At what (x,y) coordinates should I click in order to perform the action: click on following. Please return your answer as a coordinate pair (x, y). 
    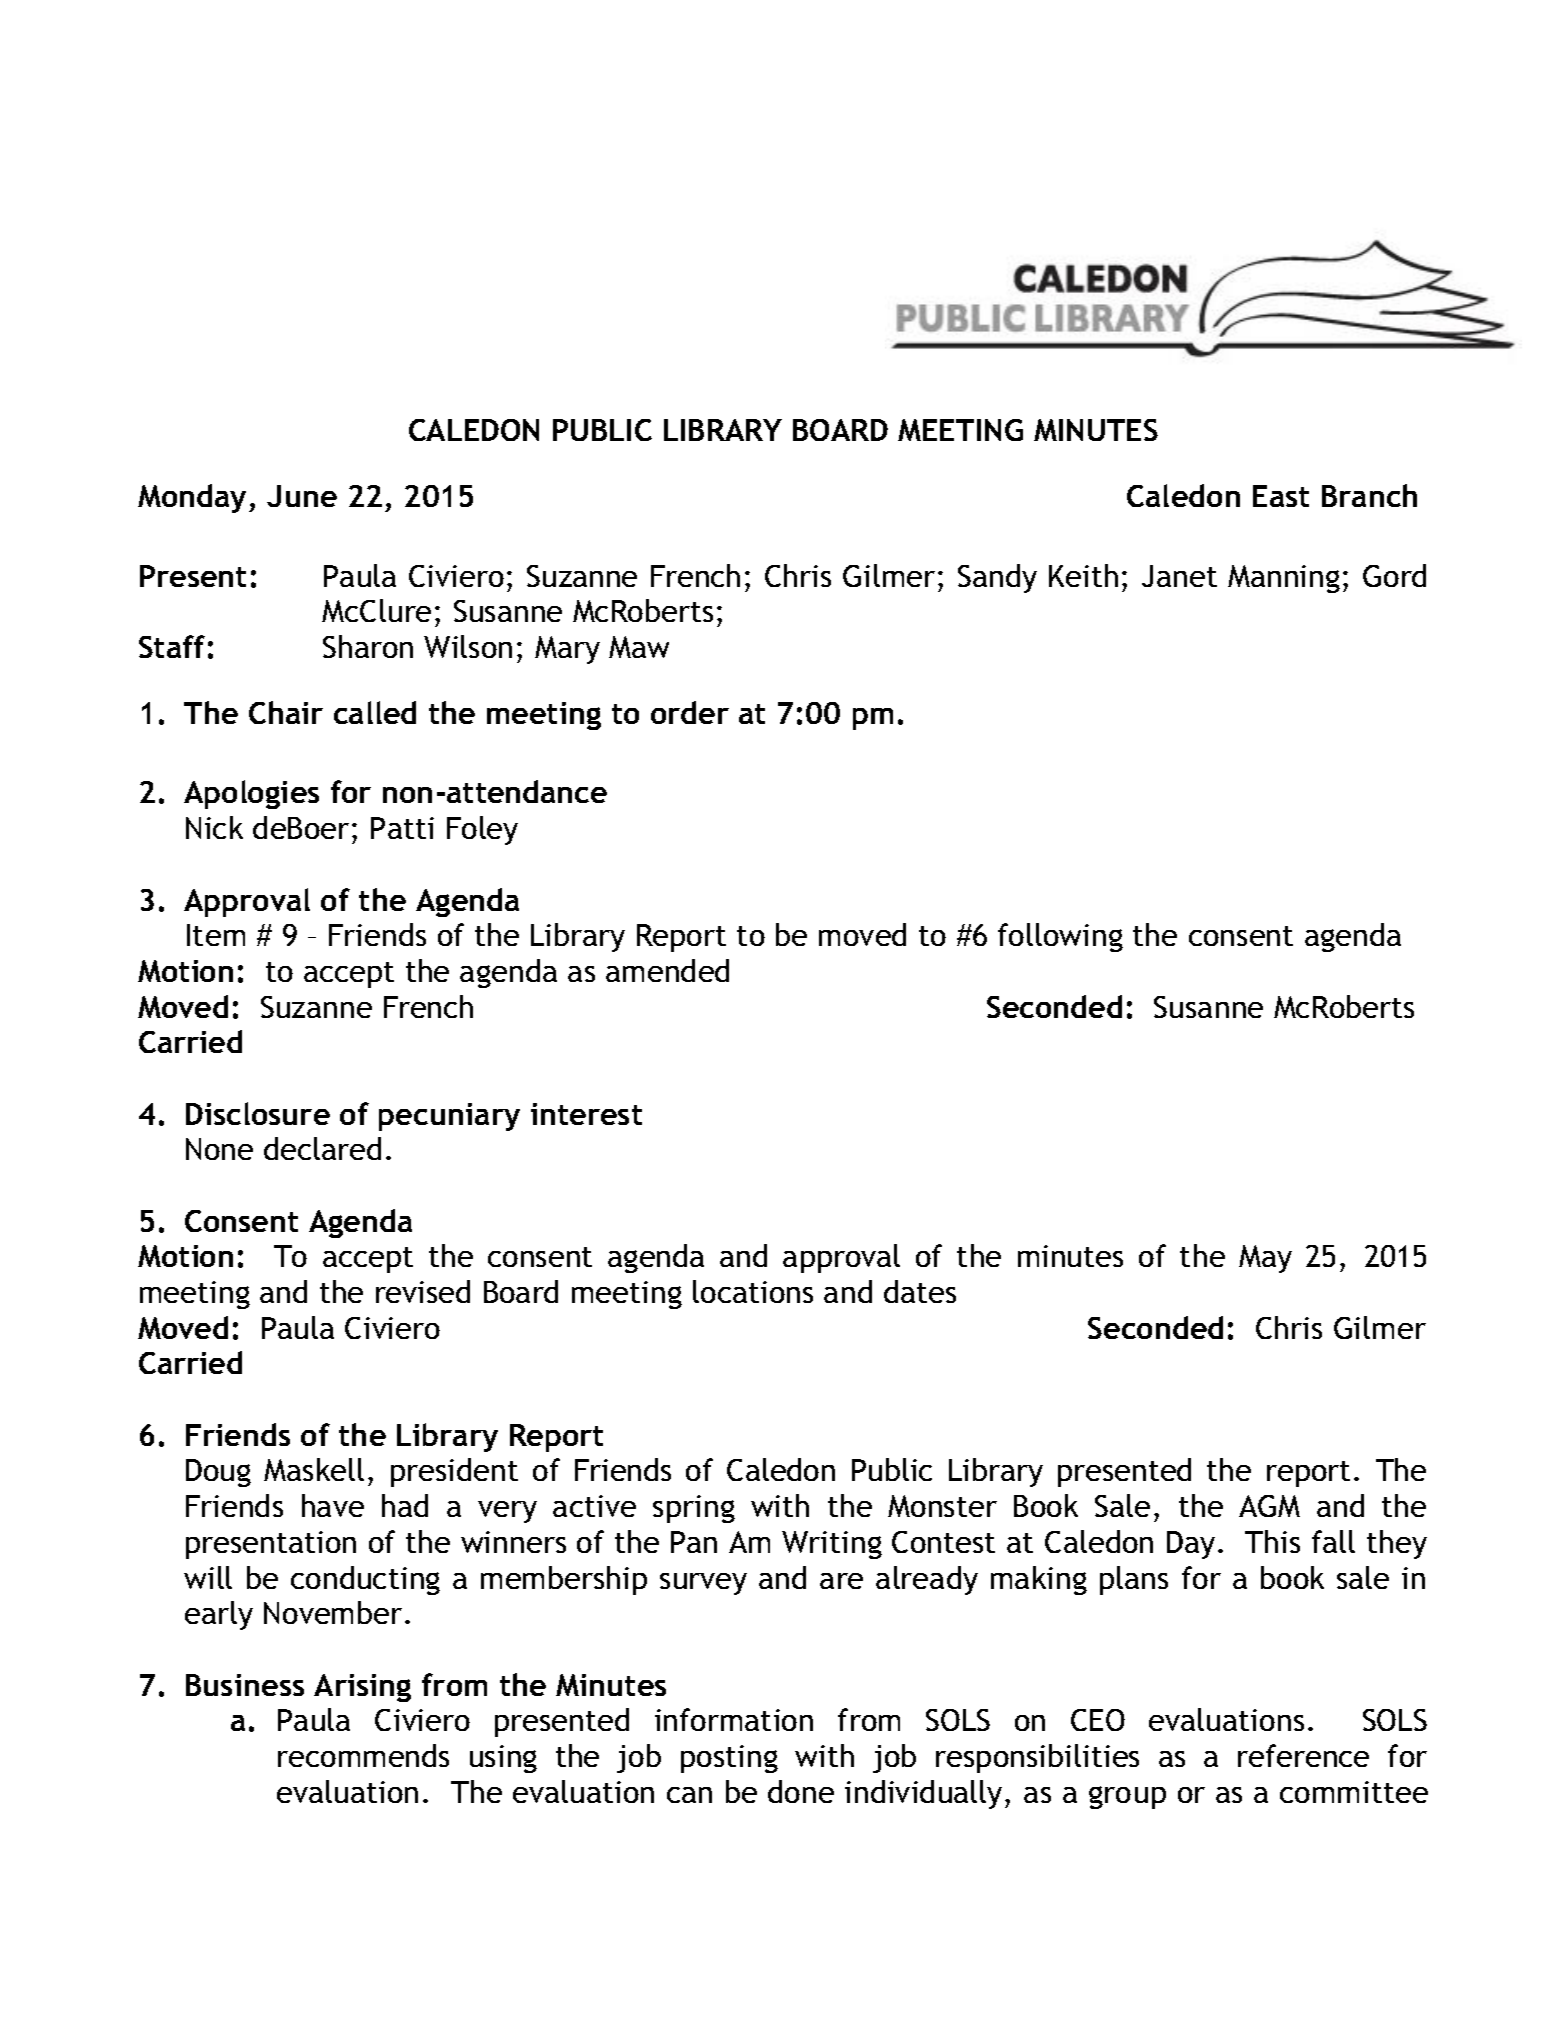
    Looking at the image, I should click on (1060, 937).
